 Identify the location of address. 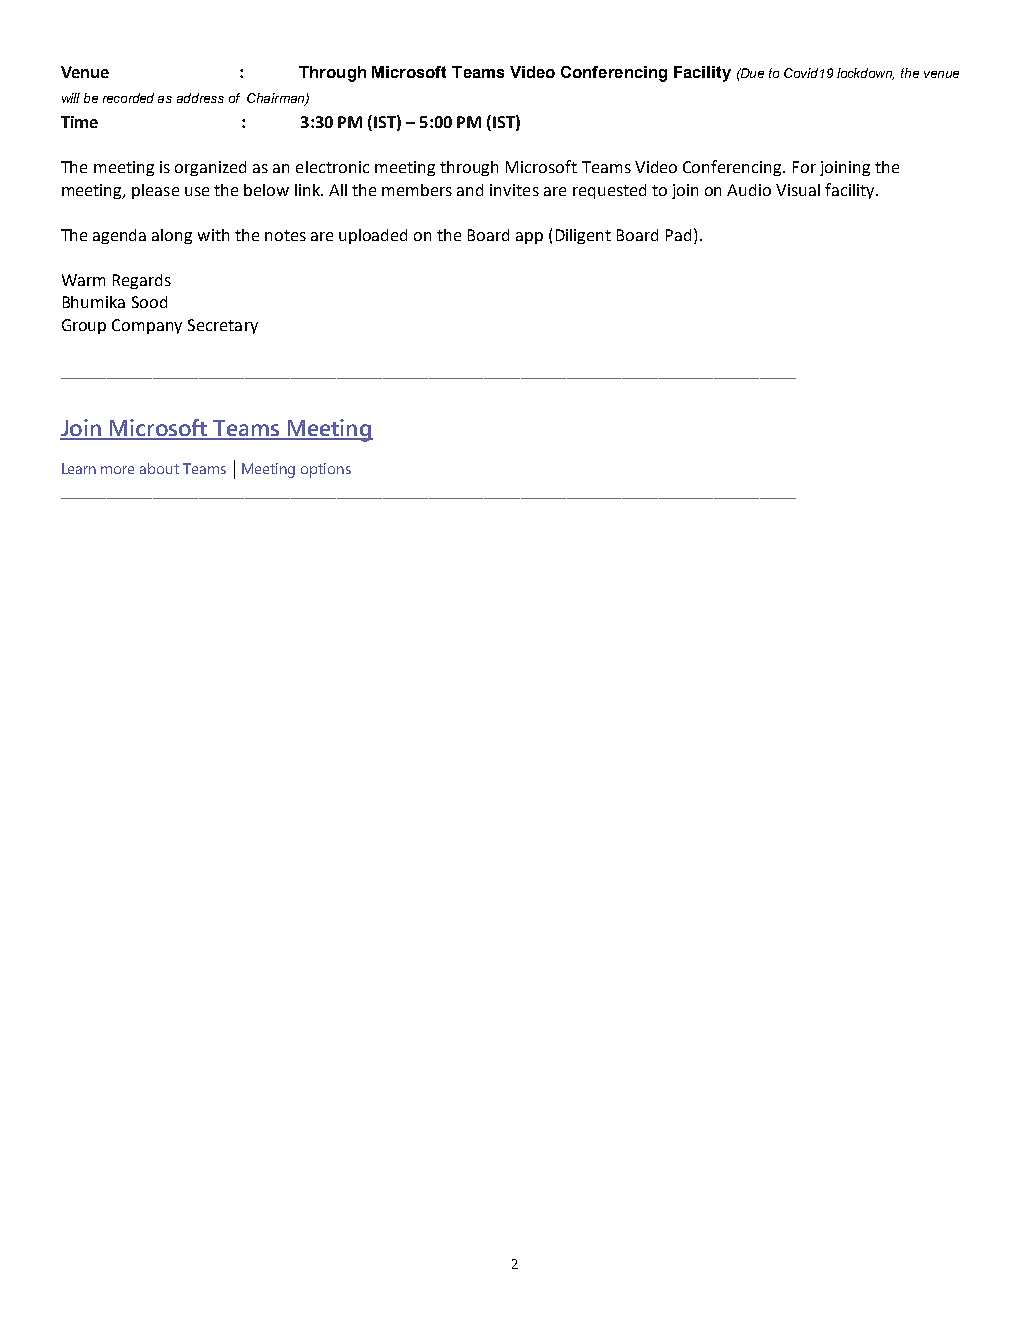
(200, 98).
